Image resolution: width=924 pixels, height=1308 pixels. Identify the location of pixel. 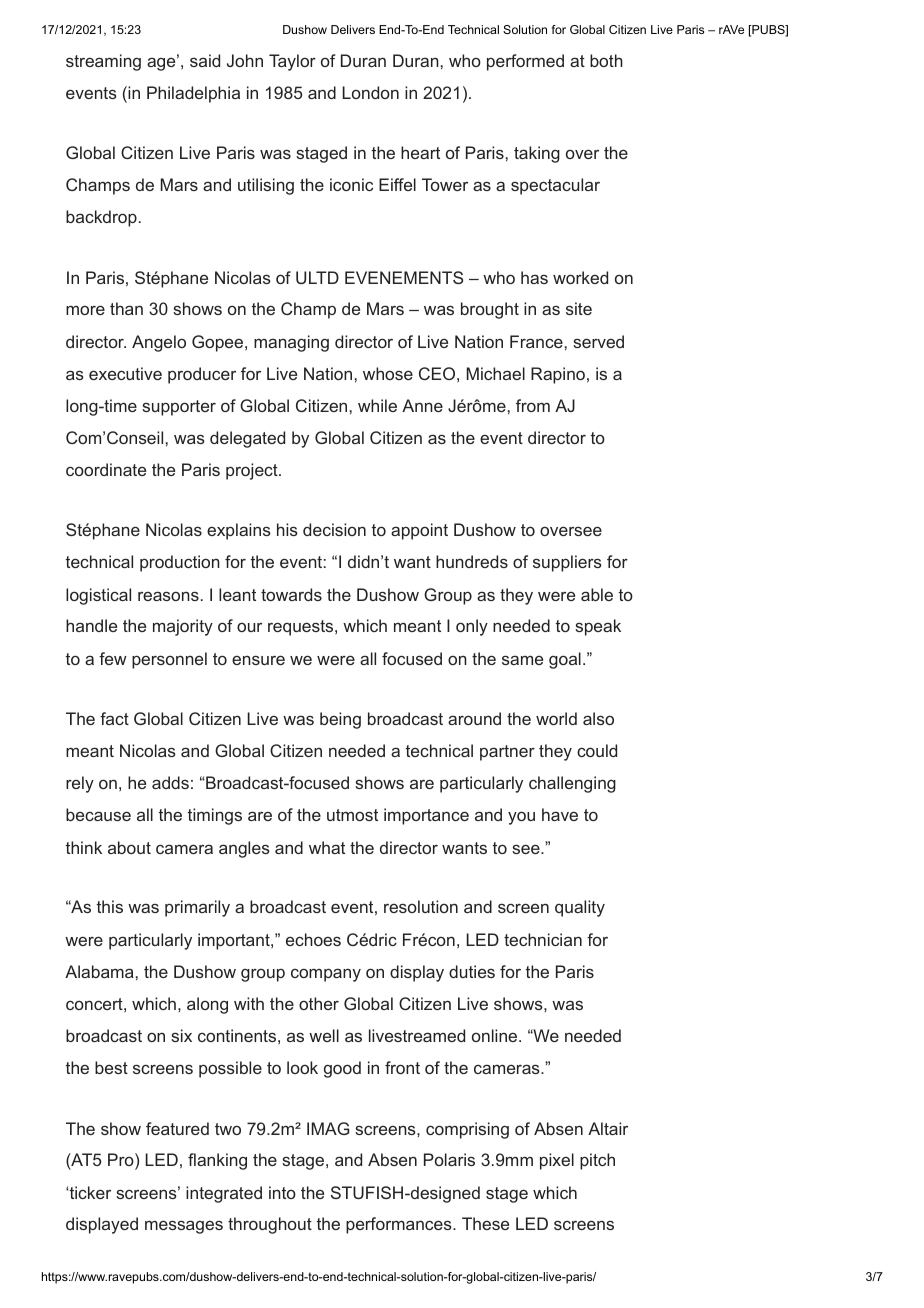
(557, 1161).
